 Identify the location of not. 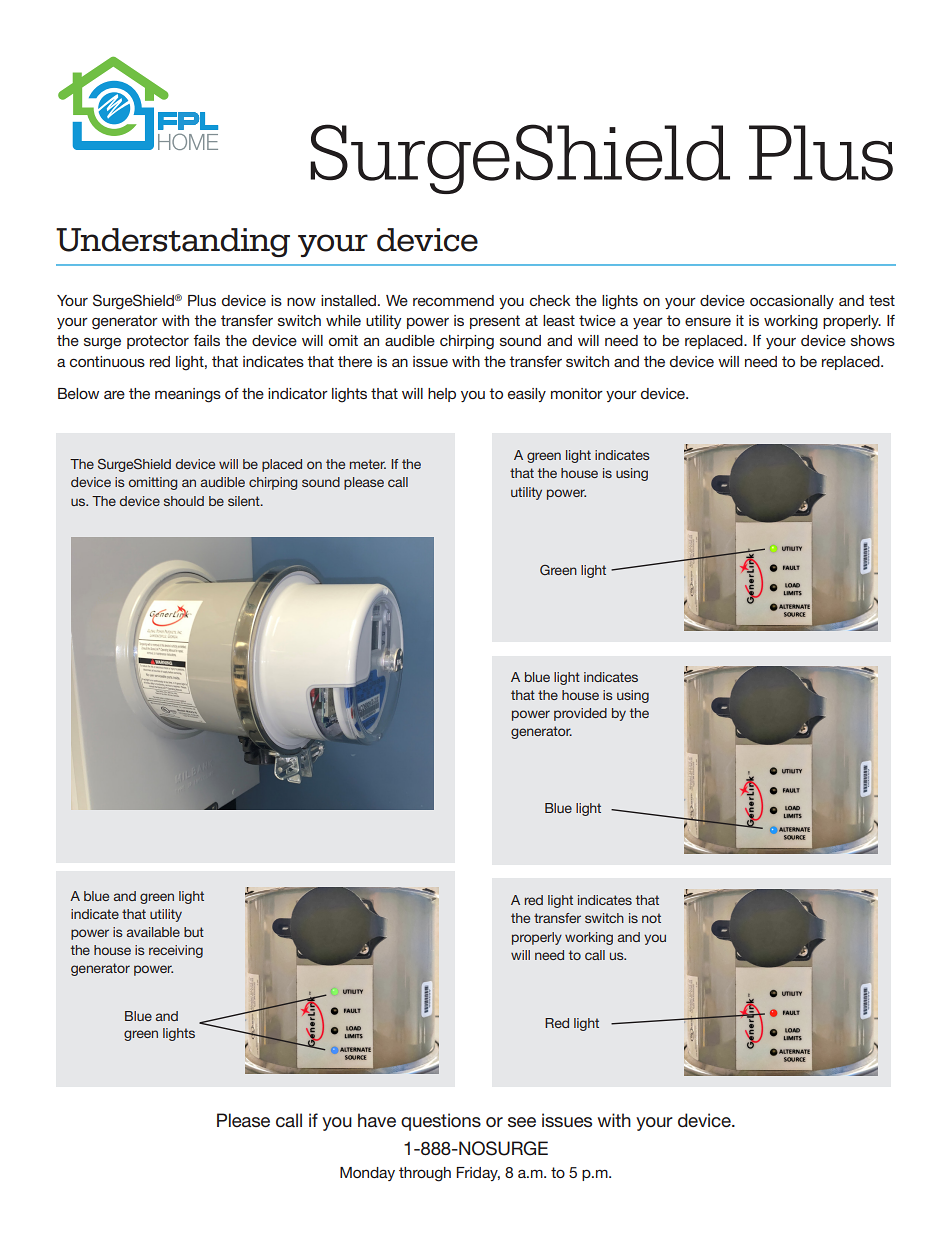
(651, 918).
